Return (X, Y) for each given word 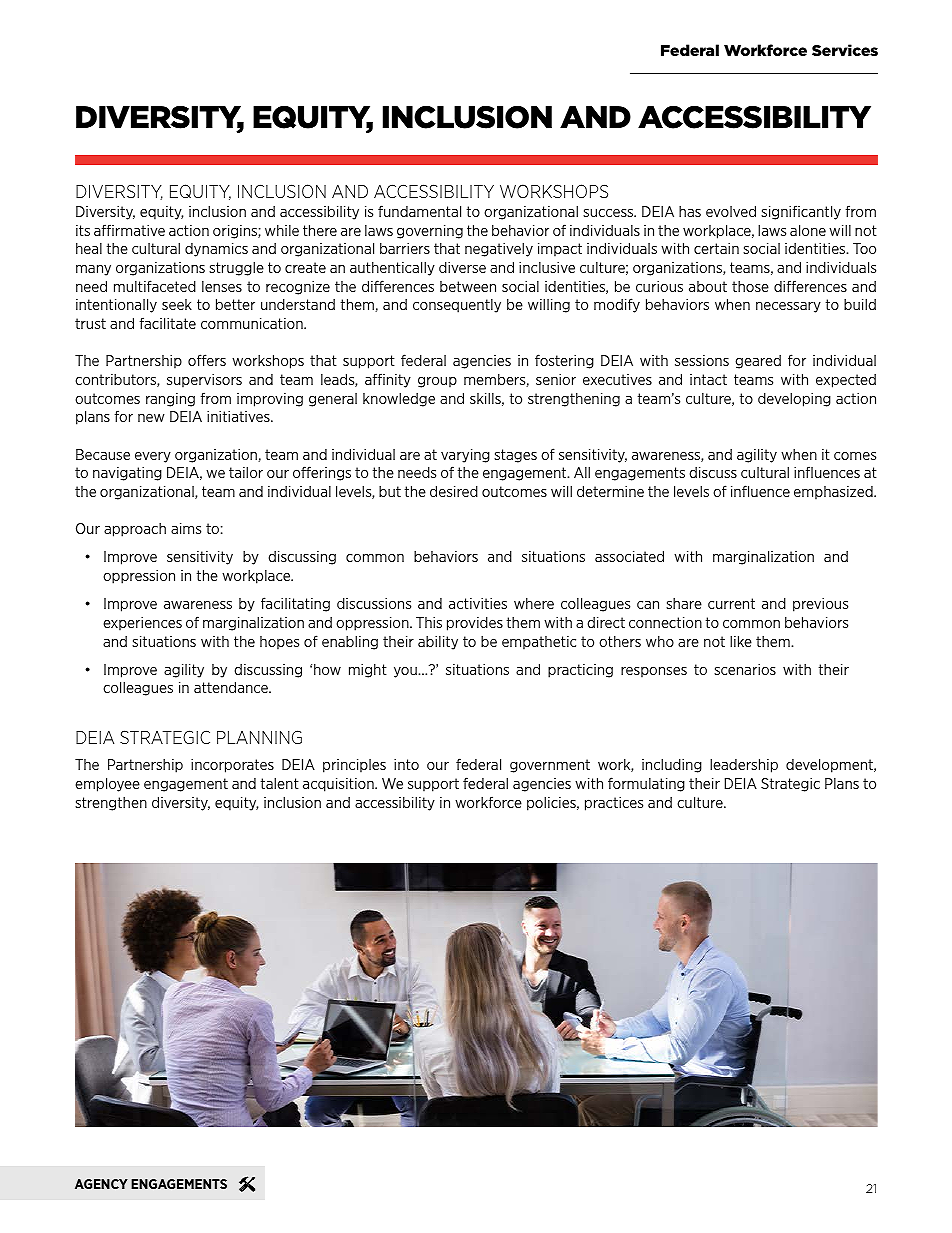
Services (845, 50)
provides (475, 623)
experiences (142, 624)
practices (614, 804)
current (731, 603)
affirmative (129, 230)
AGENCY (101, 1184)
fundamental (419, 211)
